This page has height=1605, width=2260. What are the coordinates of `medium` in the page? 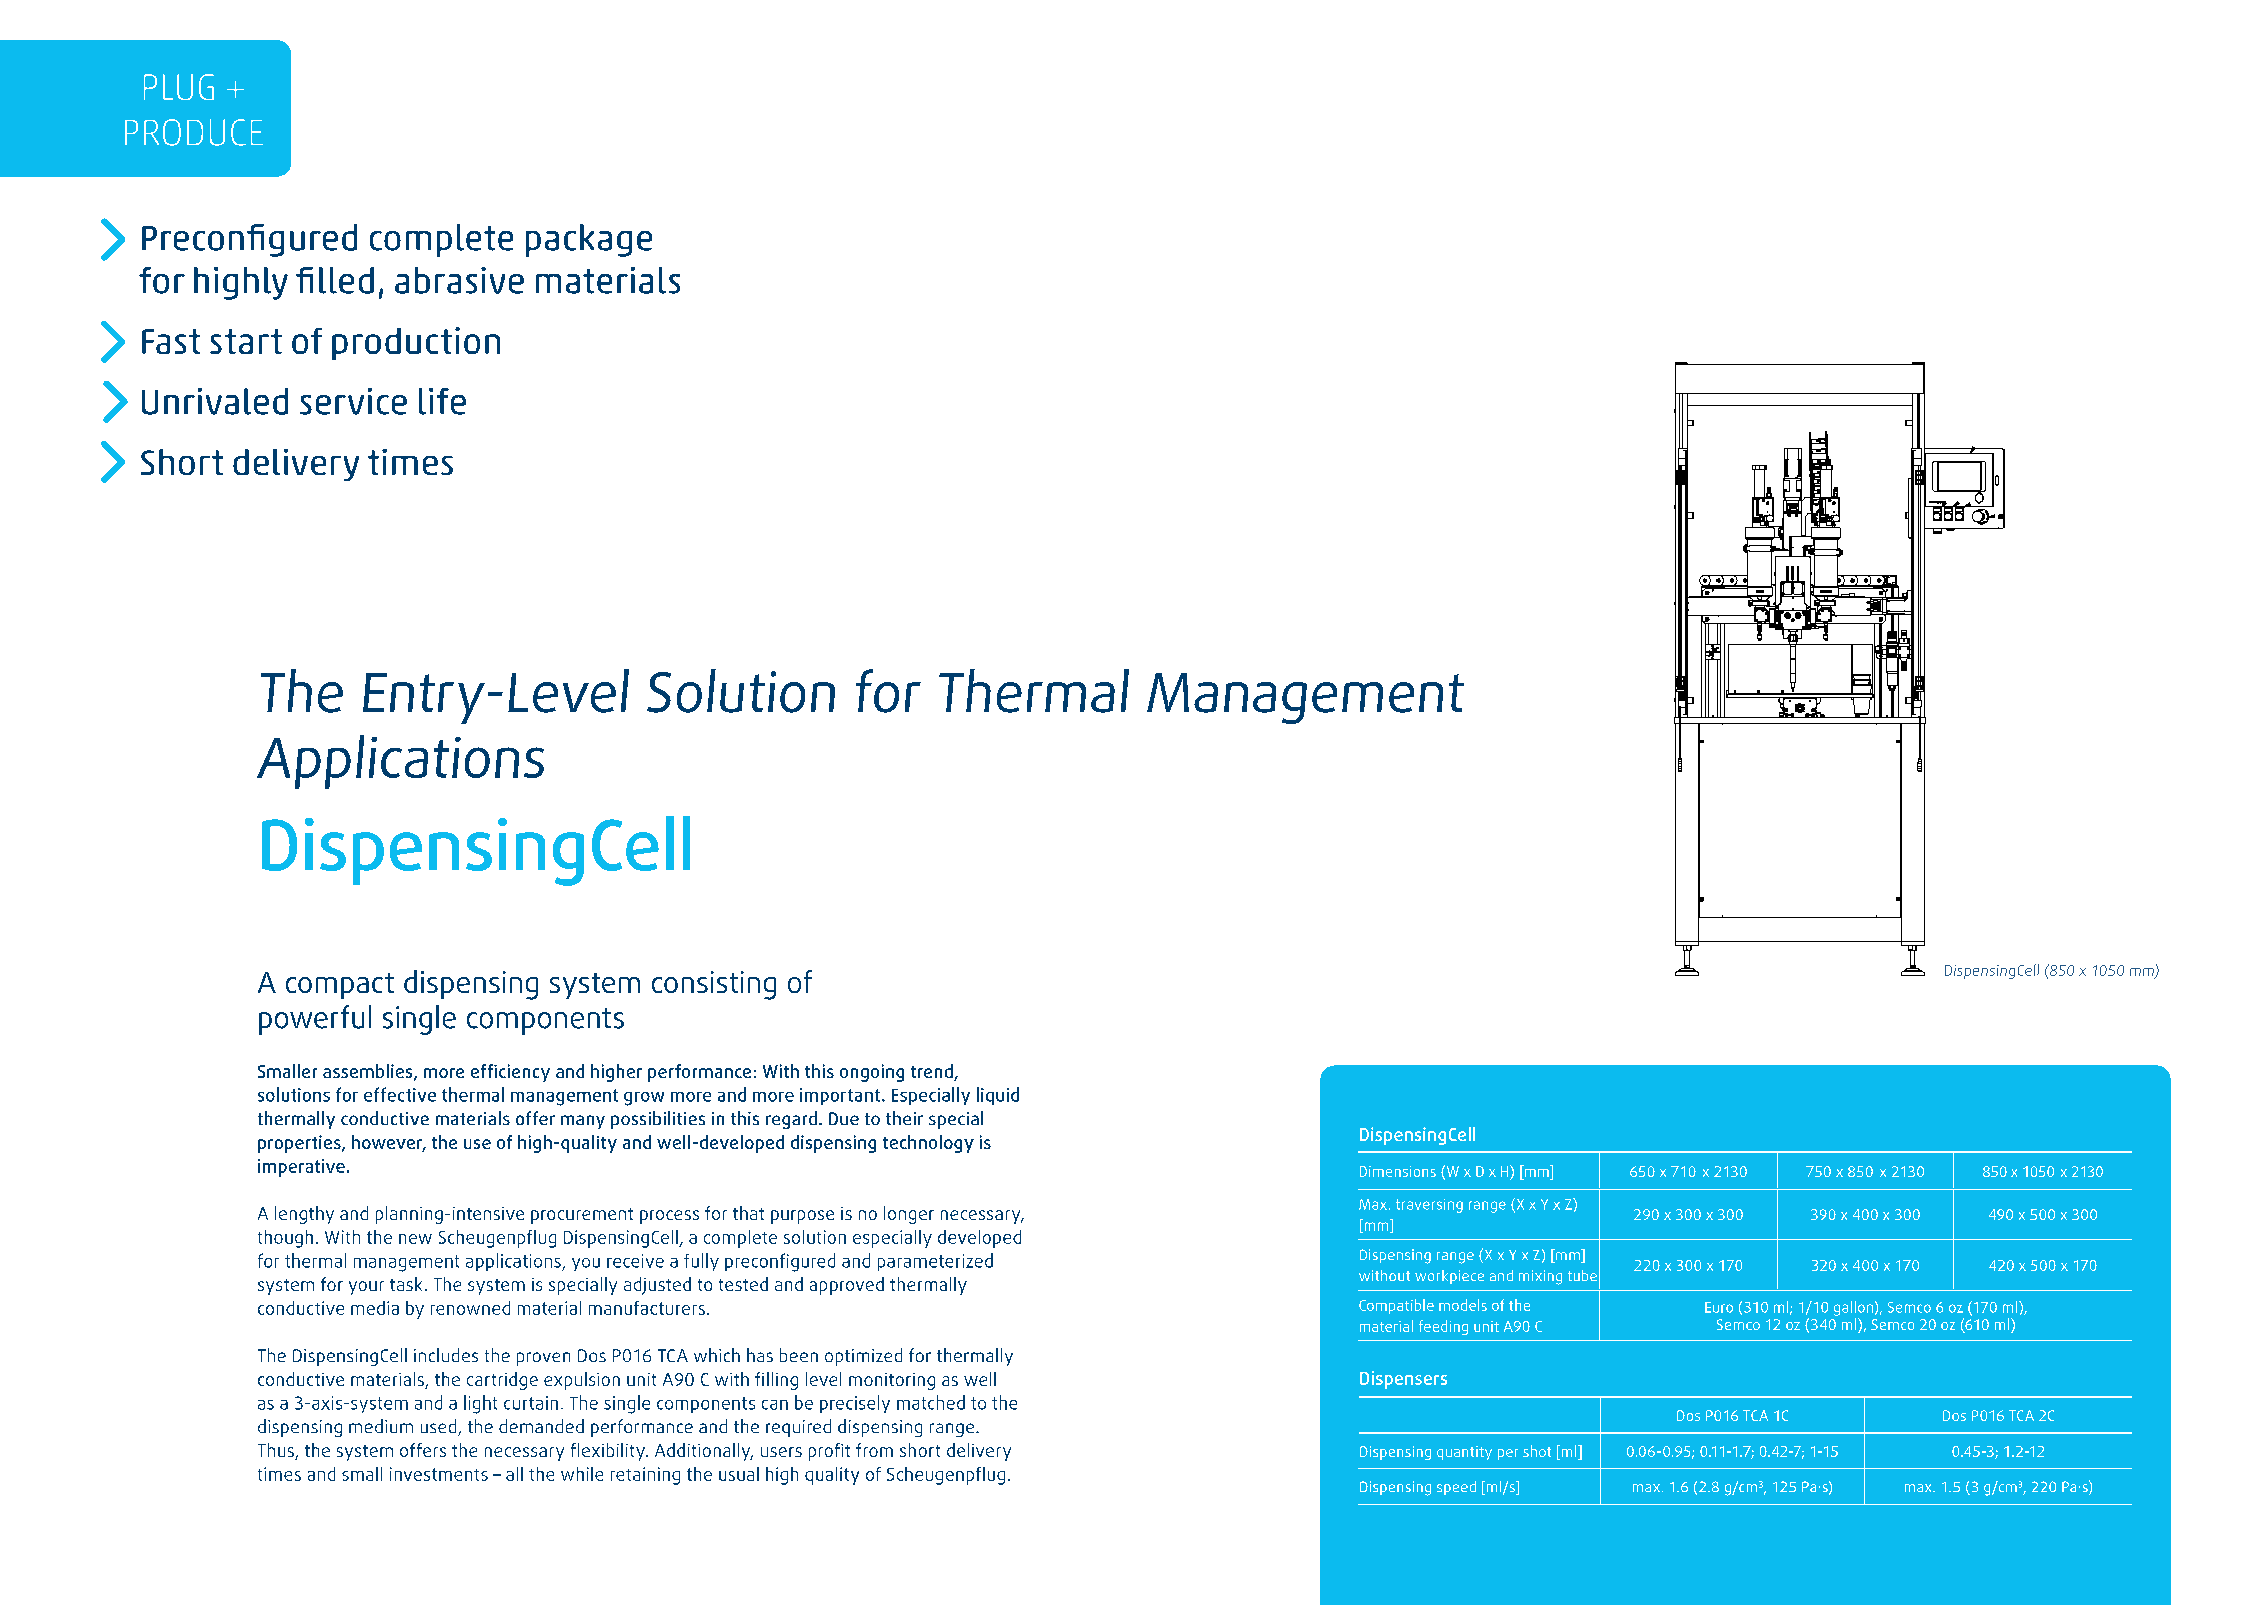 It's located at (381, 1426).
